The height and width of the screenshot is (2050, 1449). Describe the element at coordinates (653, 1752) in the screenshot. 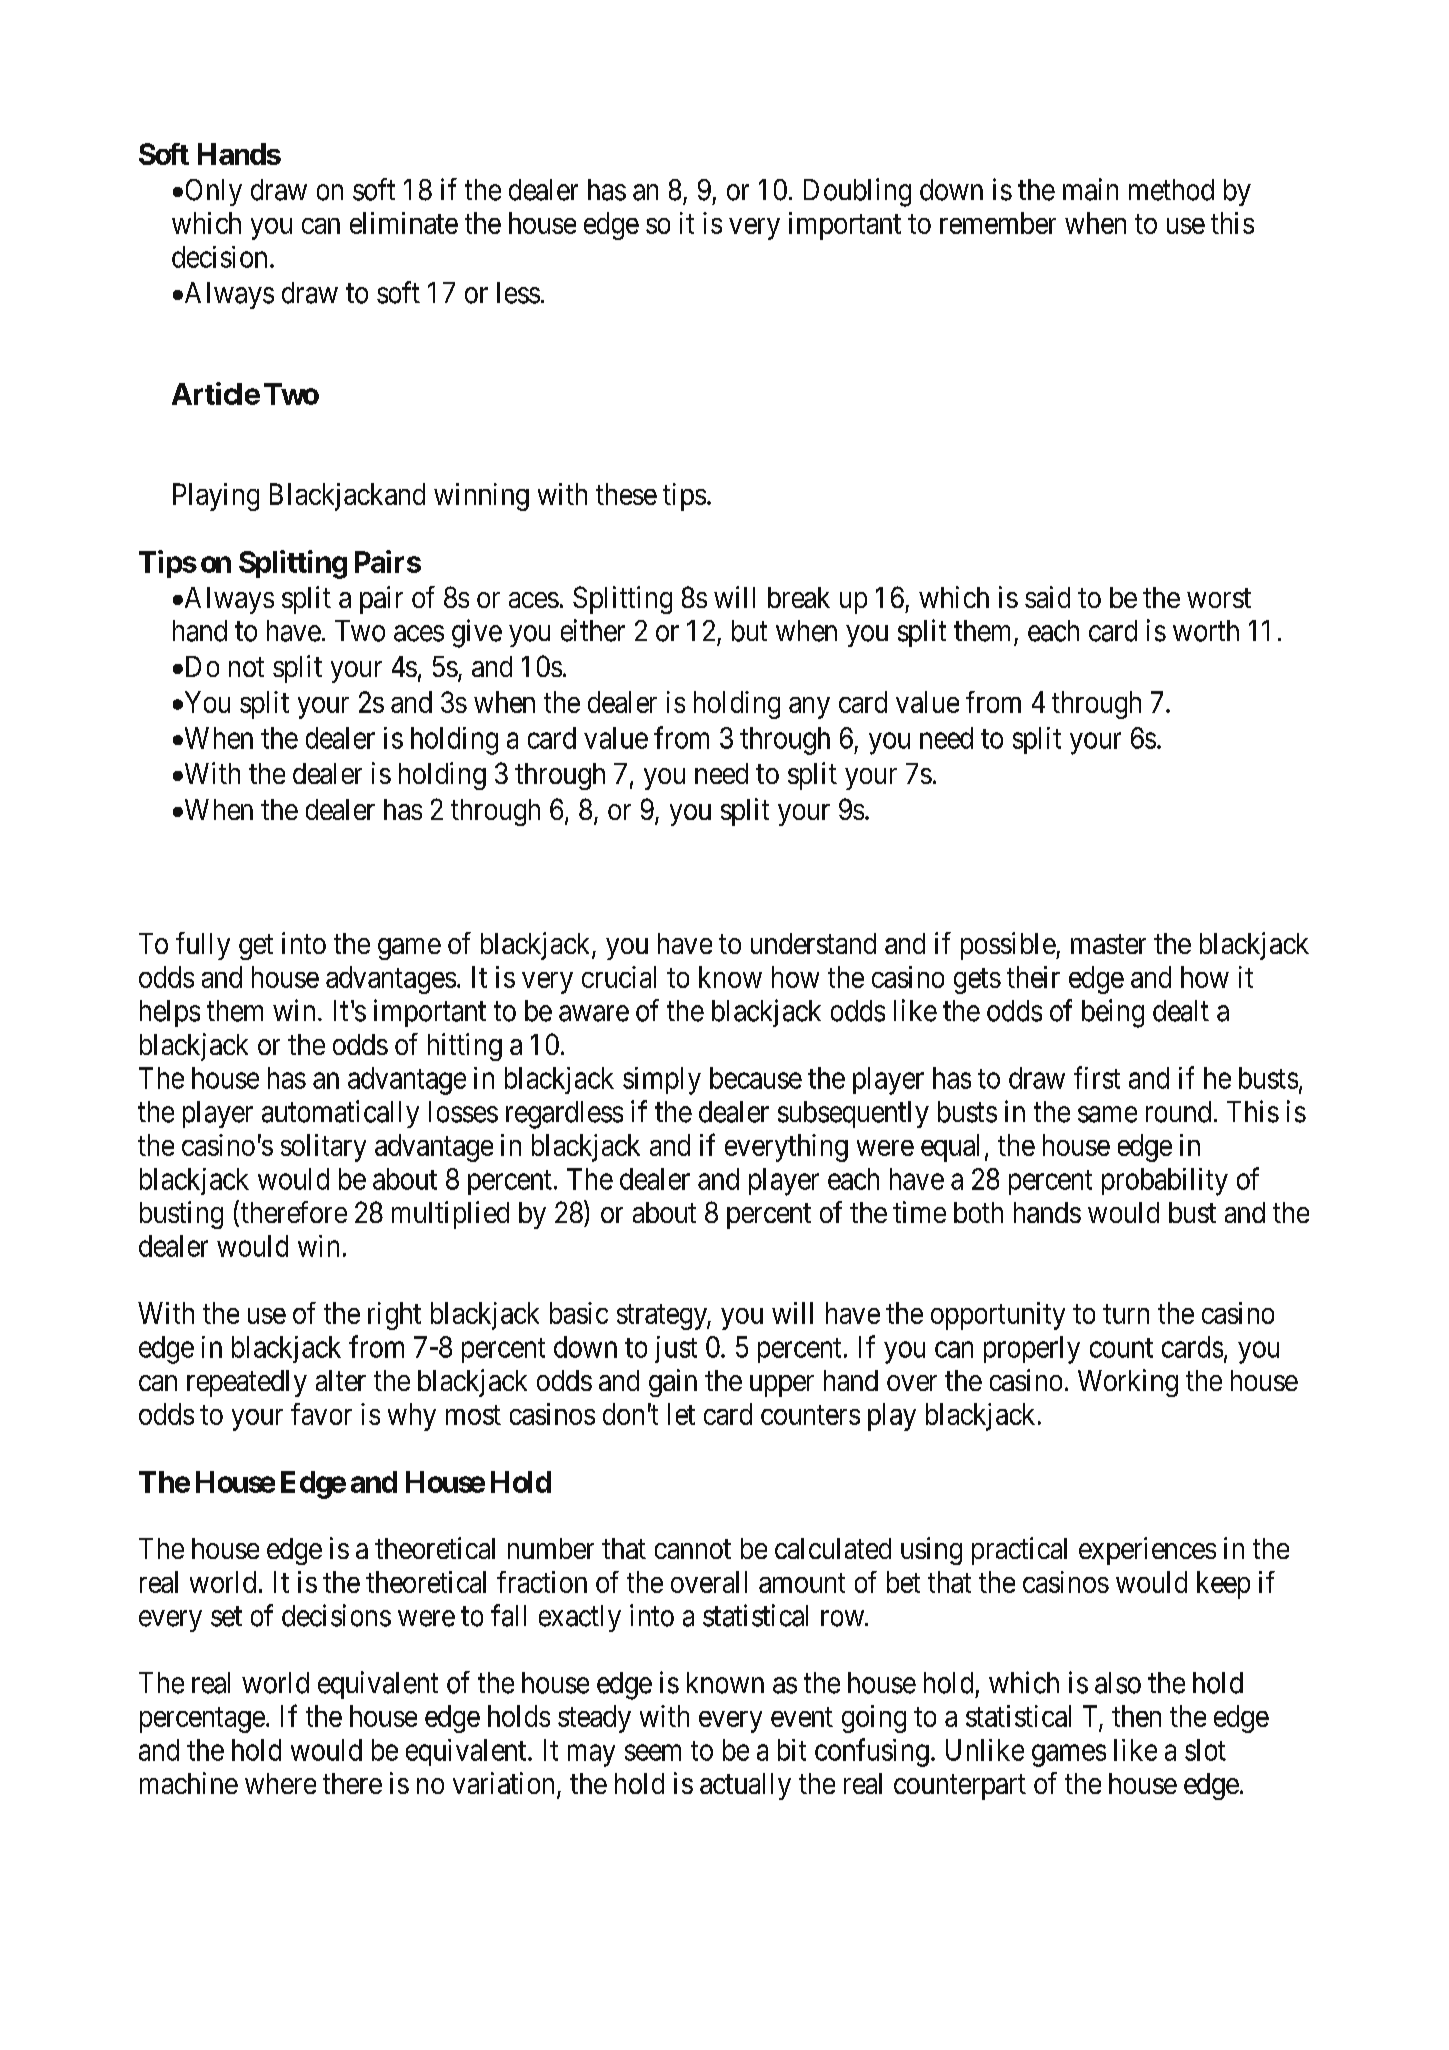

I see `seem` at that location.
